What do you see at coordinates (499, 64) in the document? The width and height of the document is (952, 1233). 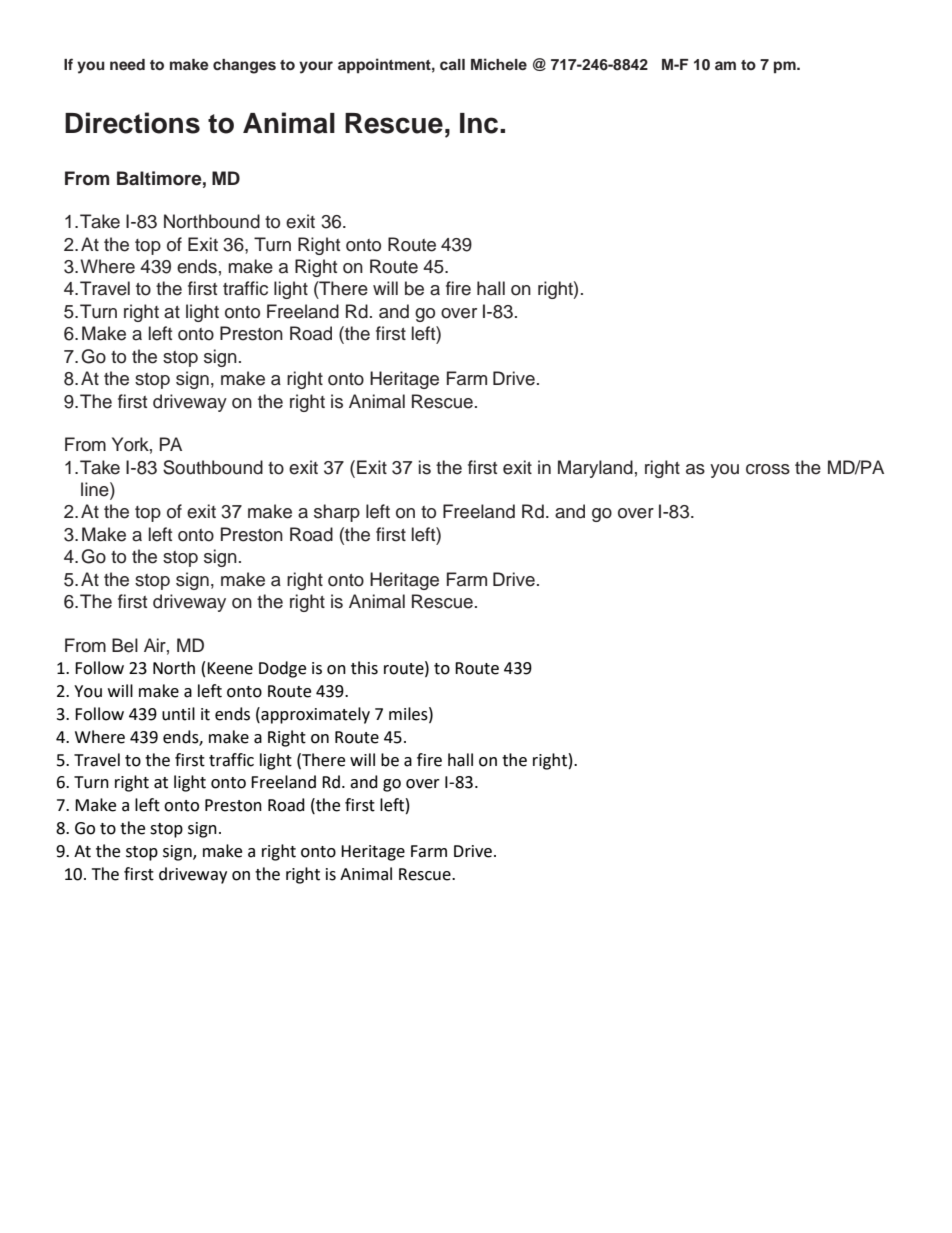 I see `Michele` at bounding box center [499, 64].
